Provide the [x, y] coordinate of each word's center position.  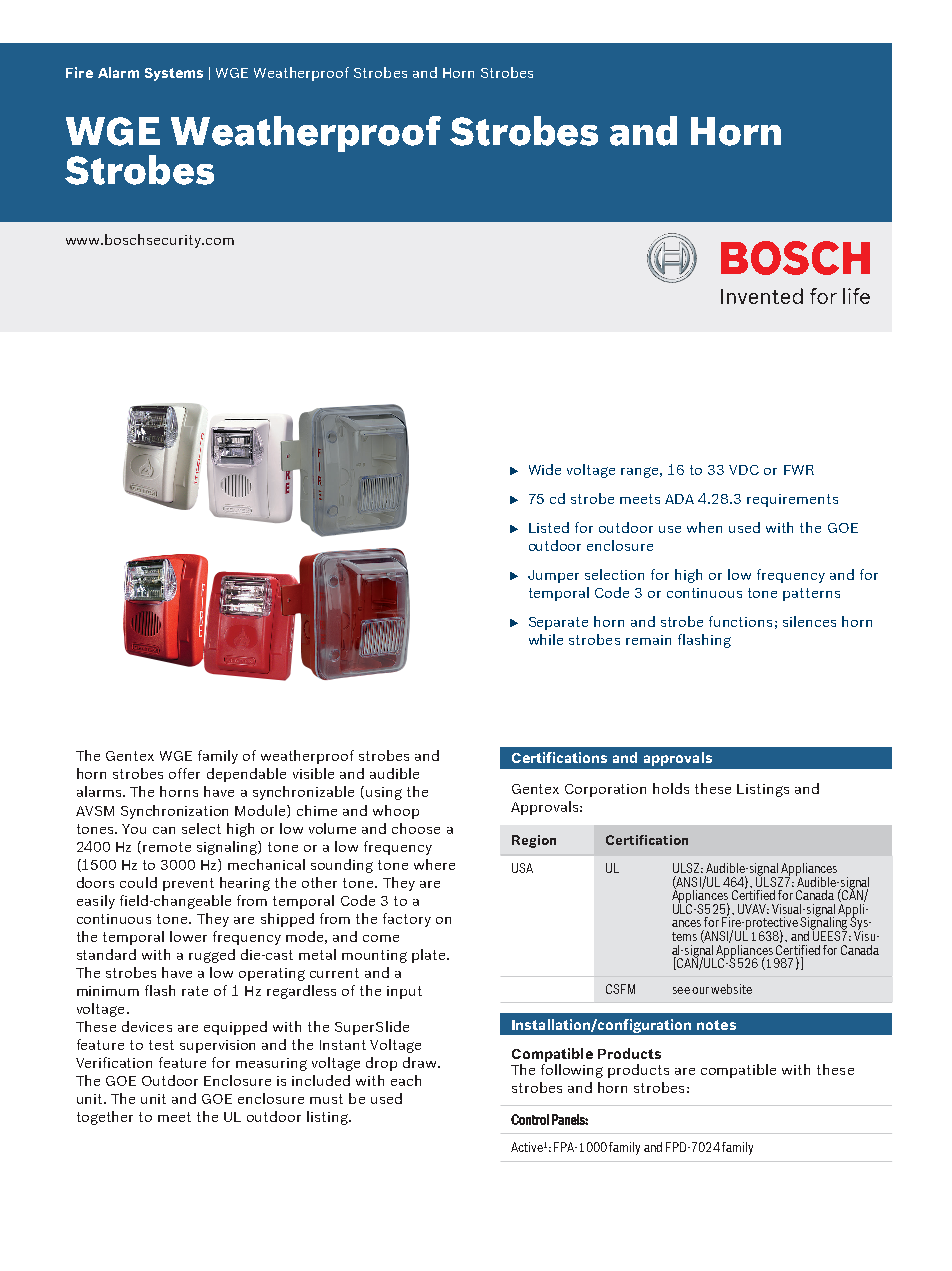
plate [430, 956]
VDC [744, 470]
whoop [396, 812]
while [546, 639]
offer [184, 773]
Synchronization [174, 812]
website [731, 989]
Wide [545, 469]
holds [671, 788]
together [105, 1118]
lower [188, 936]
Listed [549, 527]
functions [740, 621]
